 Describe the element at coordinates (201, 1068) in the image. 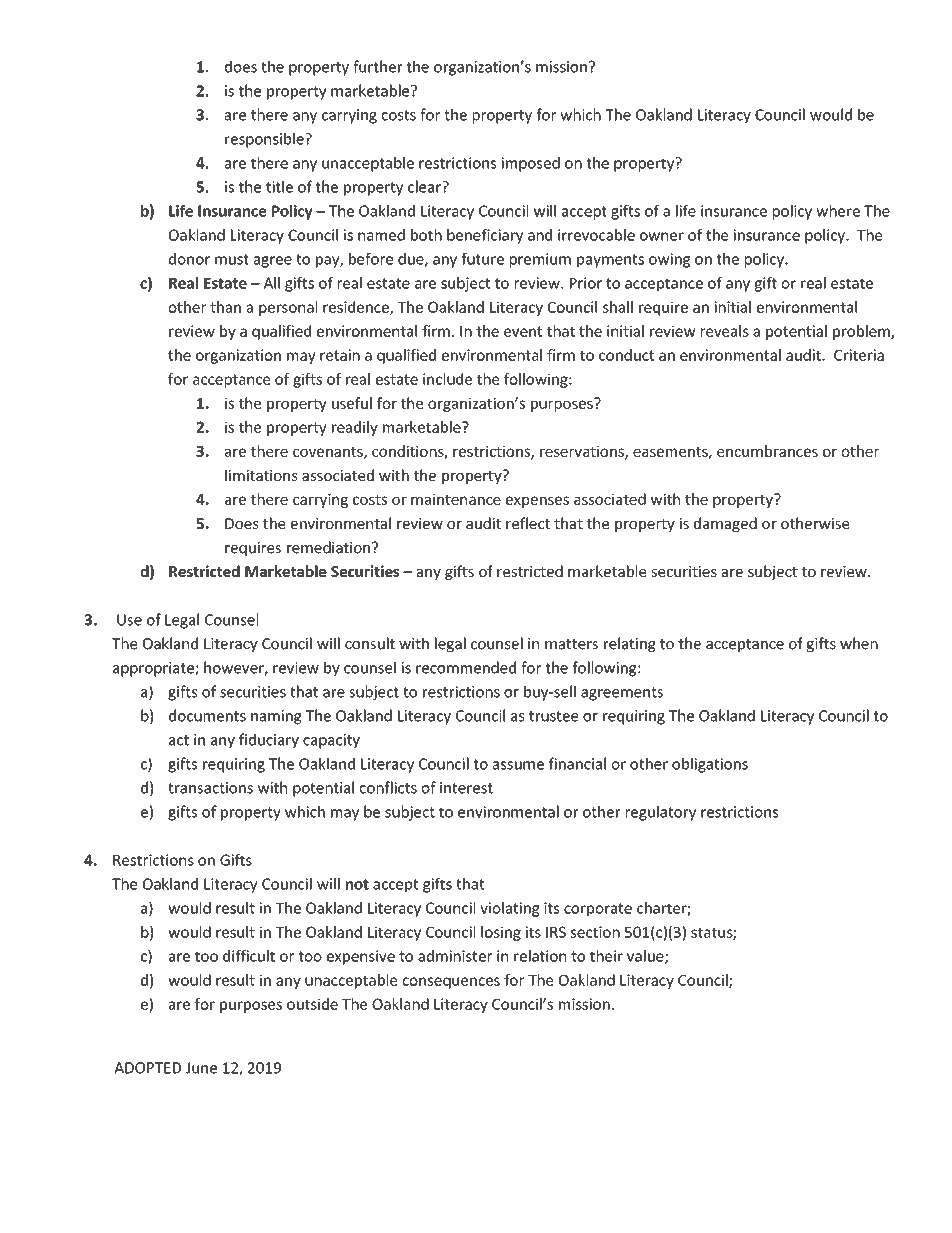

I see `June` at that location.
